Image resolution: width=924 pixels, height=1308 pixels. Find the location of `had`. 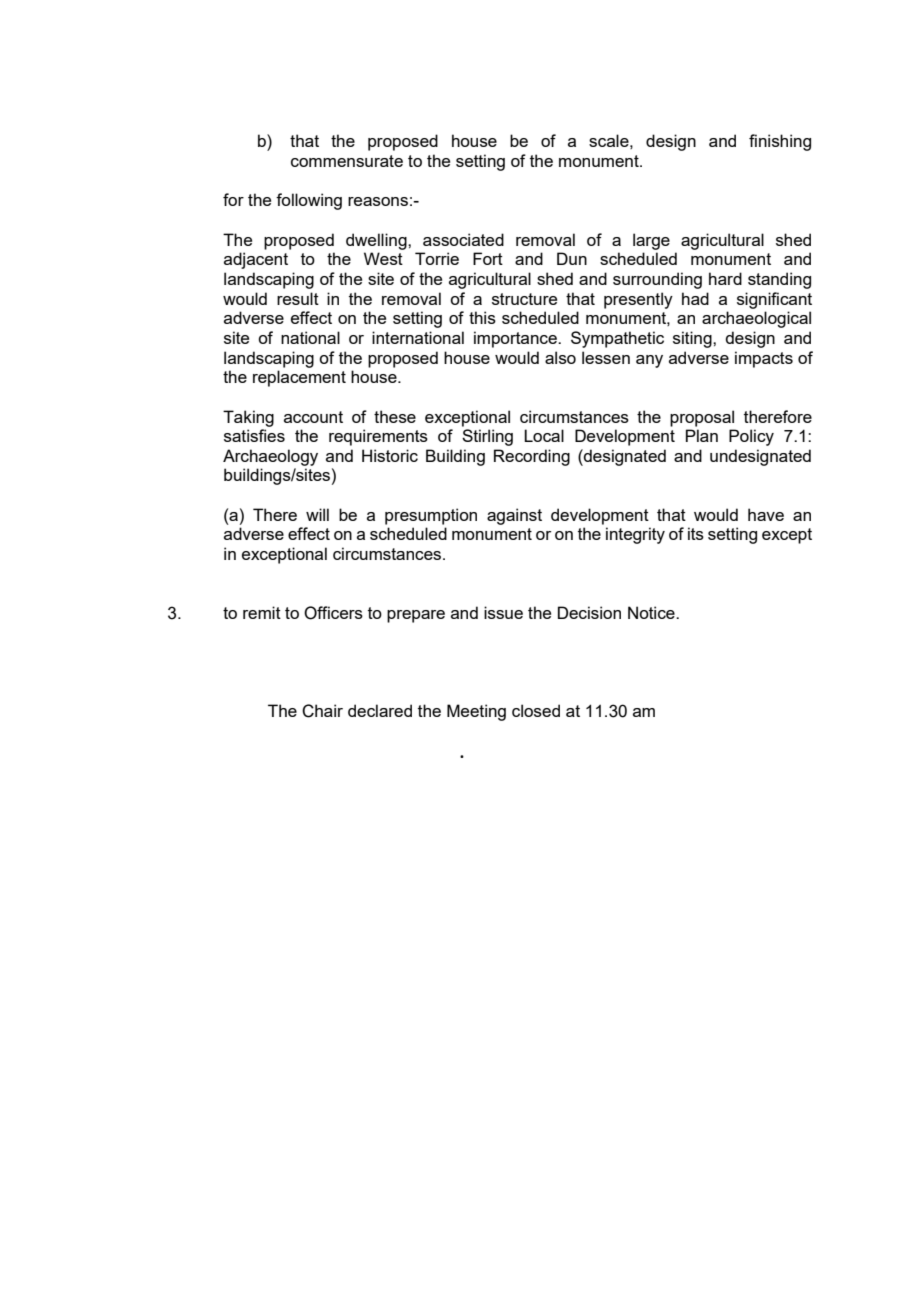

had is located at coordinates (695, 298).
